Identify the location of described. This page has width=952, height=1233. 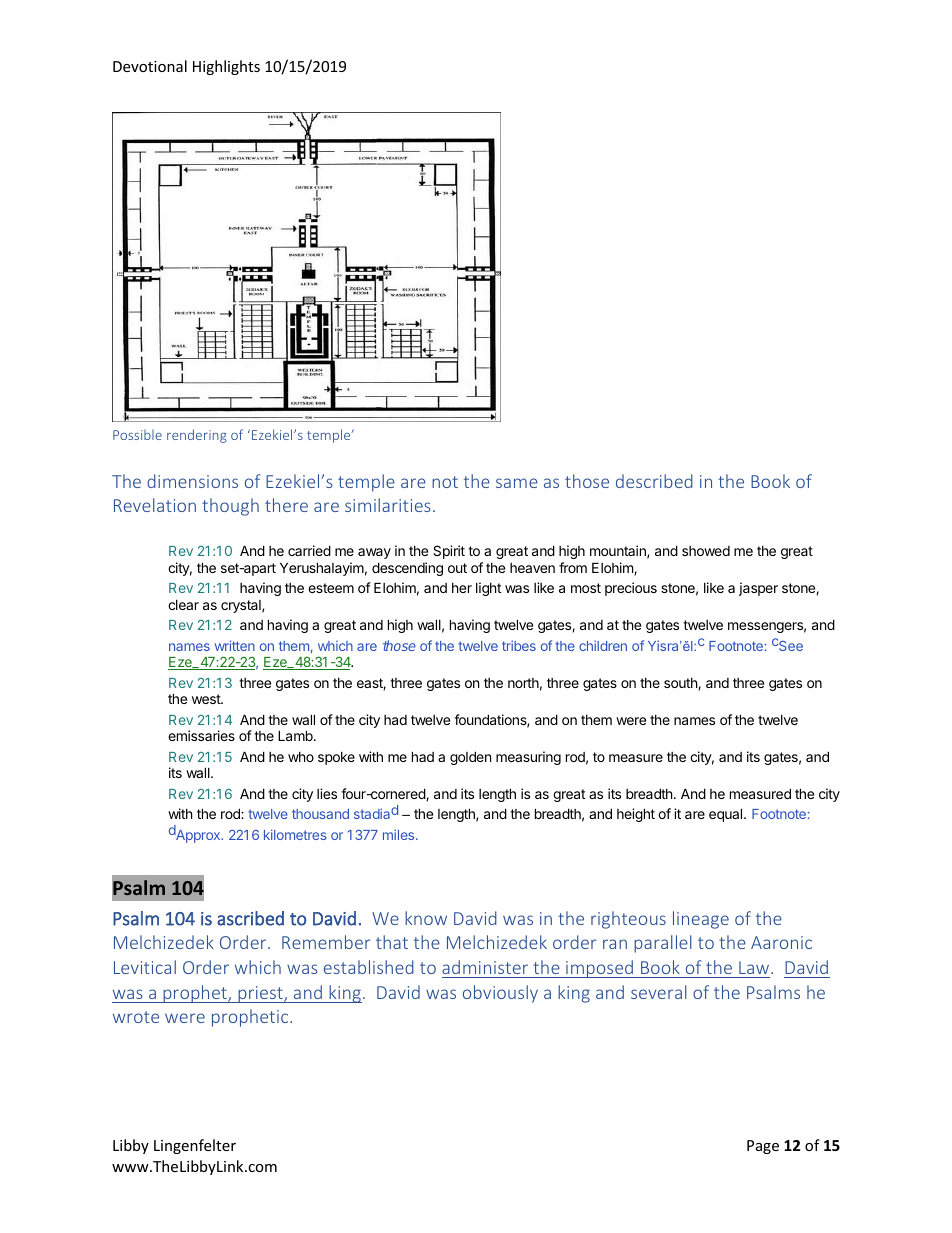
(654, 481).
